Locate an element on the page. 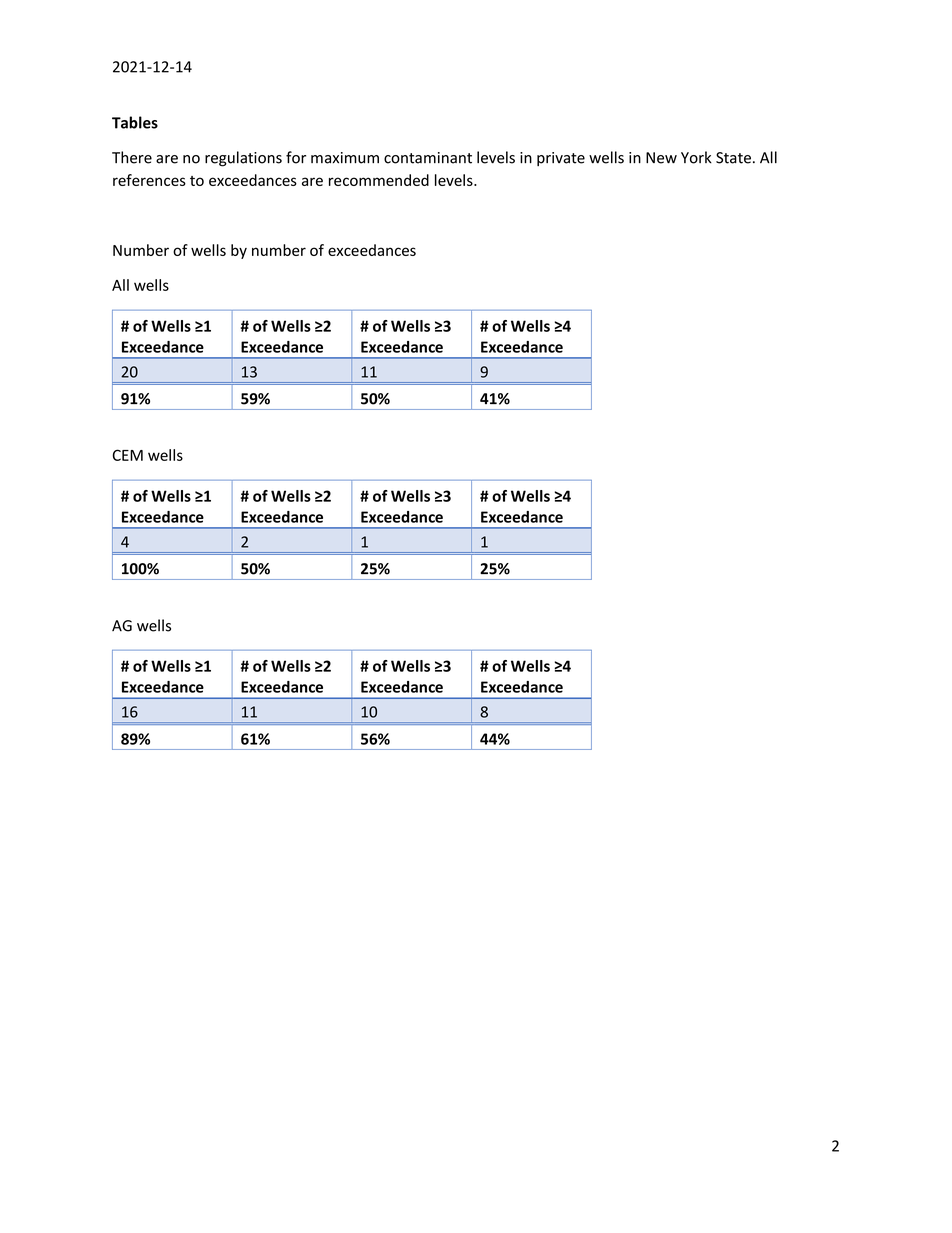 The height and width of the document is (1233, 952). references is located at coordinates (149, 180).
